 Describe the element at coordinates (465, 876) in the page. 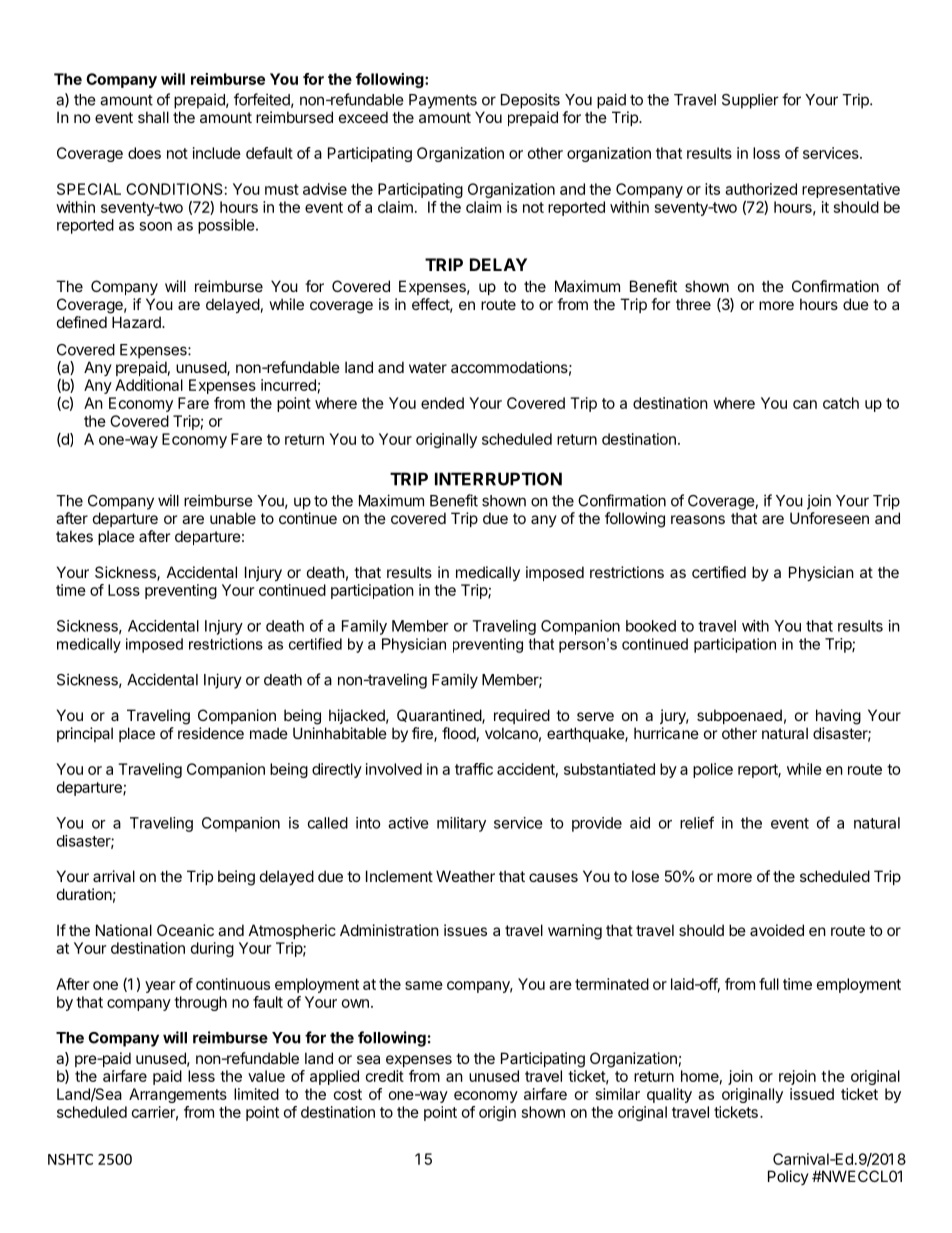

I see `Weather` at that location.
